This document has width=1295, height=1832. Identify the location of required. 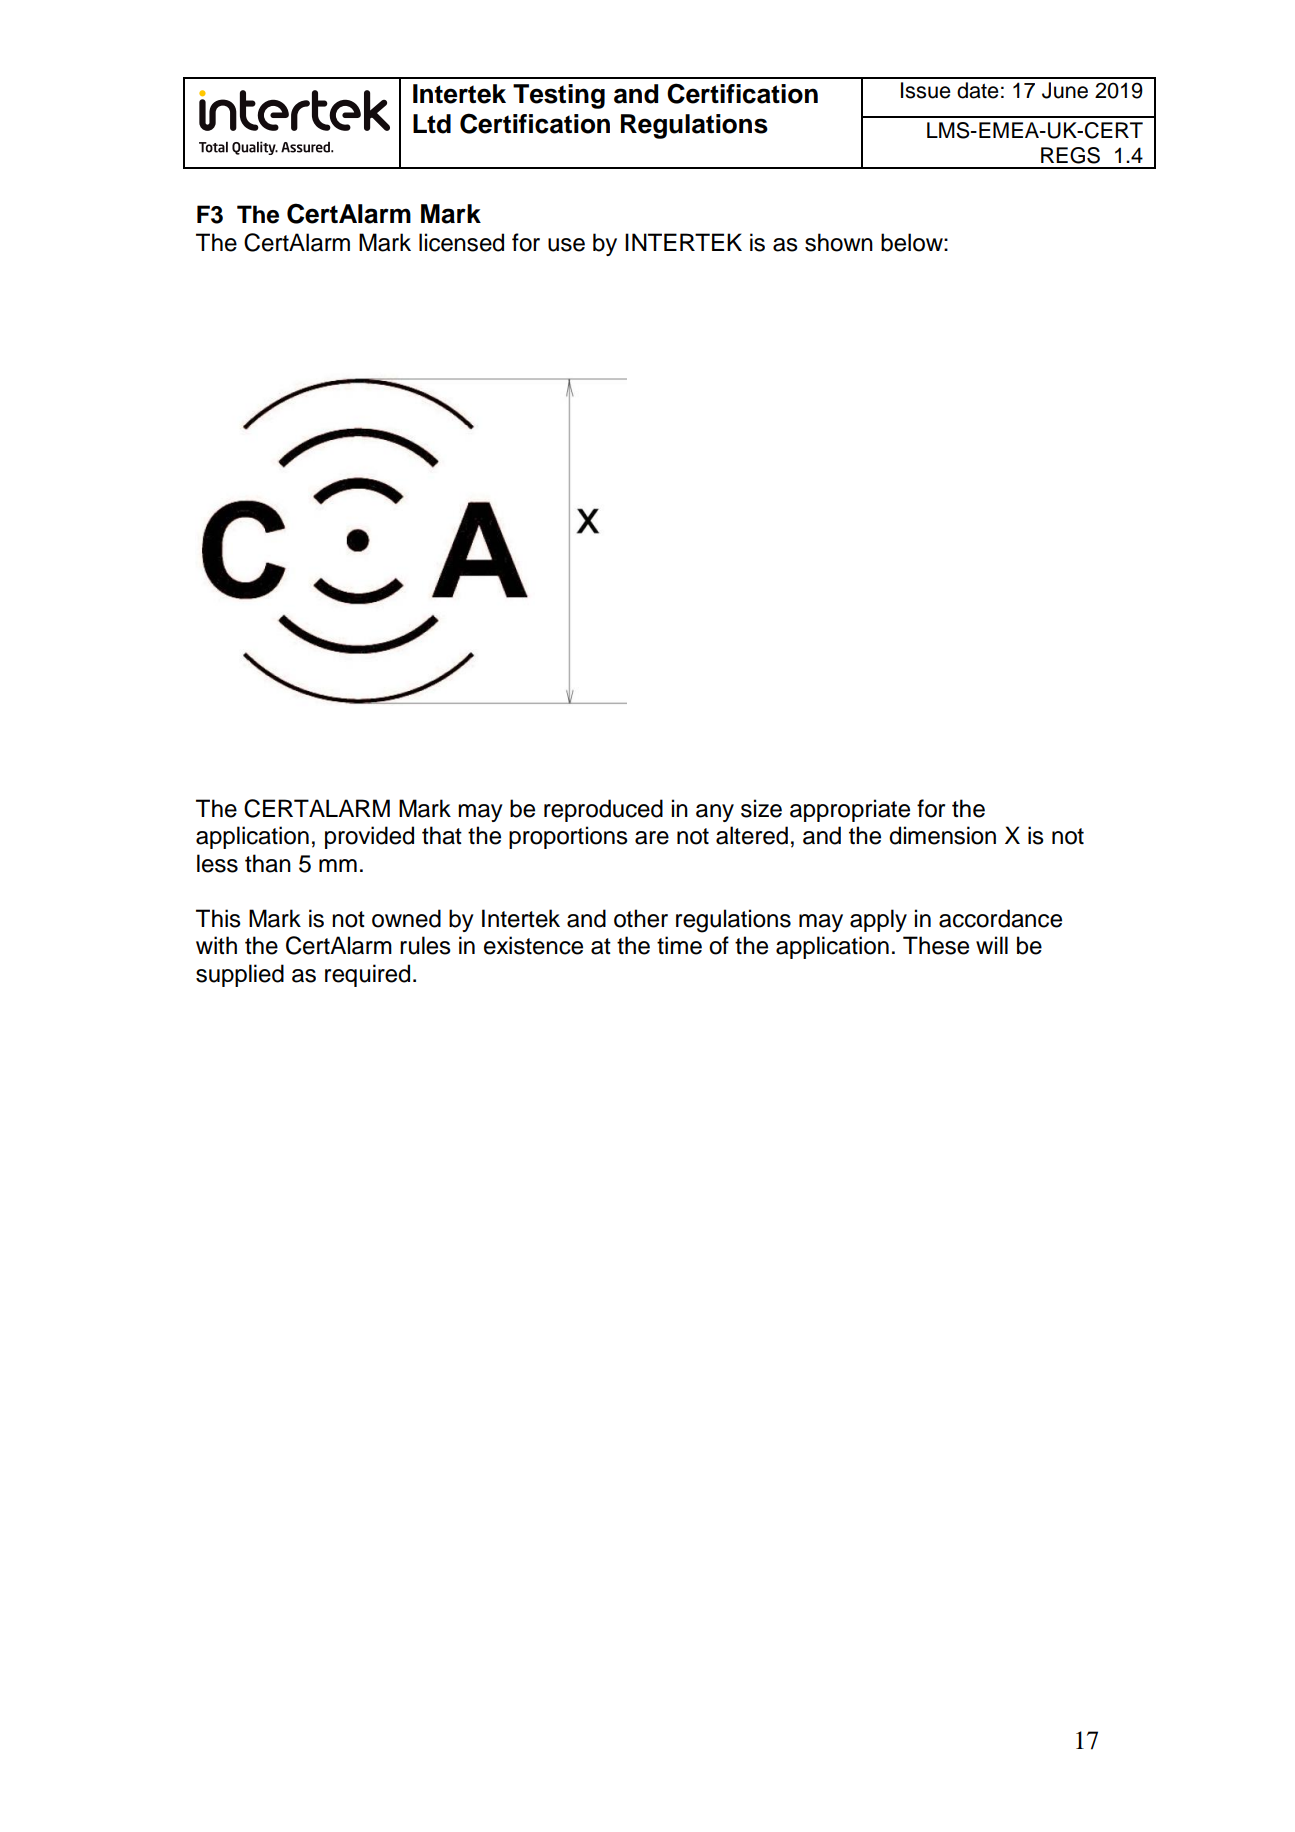
(367, 975).
